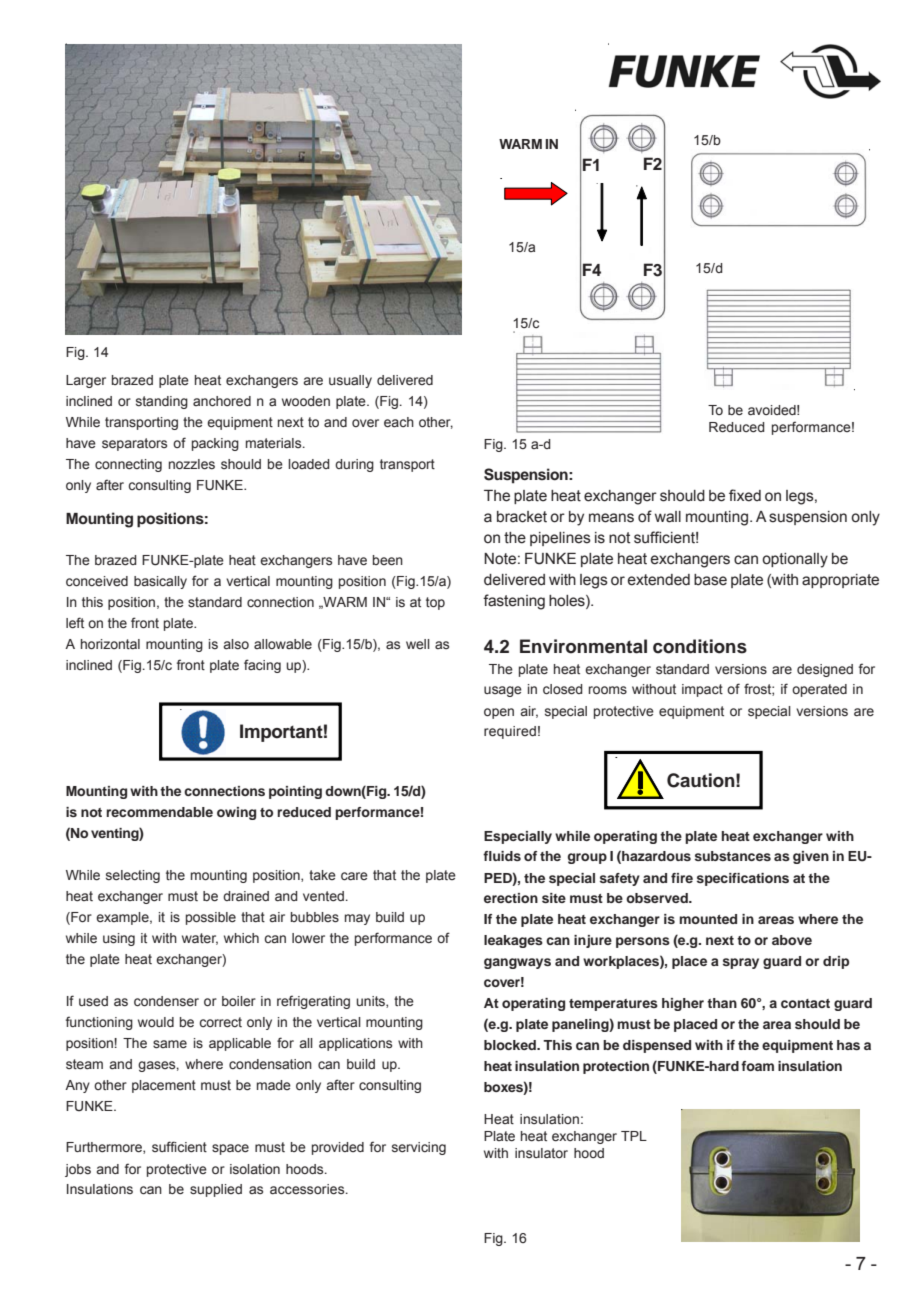  I want to click on would, so click(156, 1022).
